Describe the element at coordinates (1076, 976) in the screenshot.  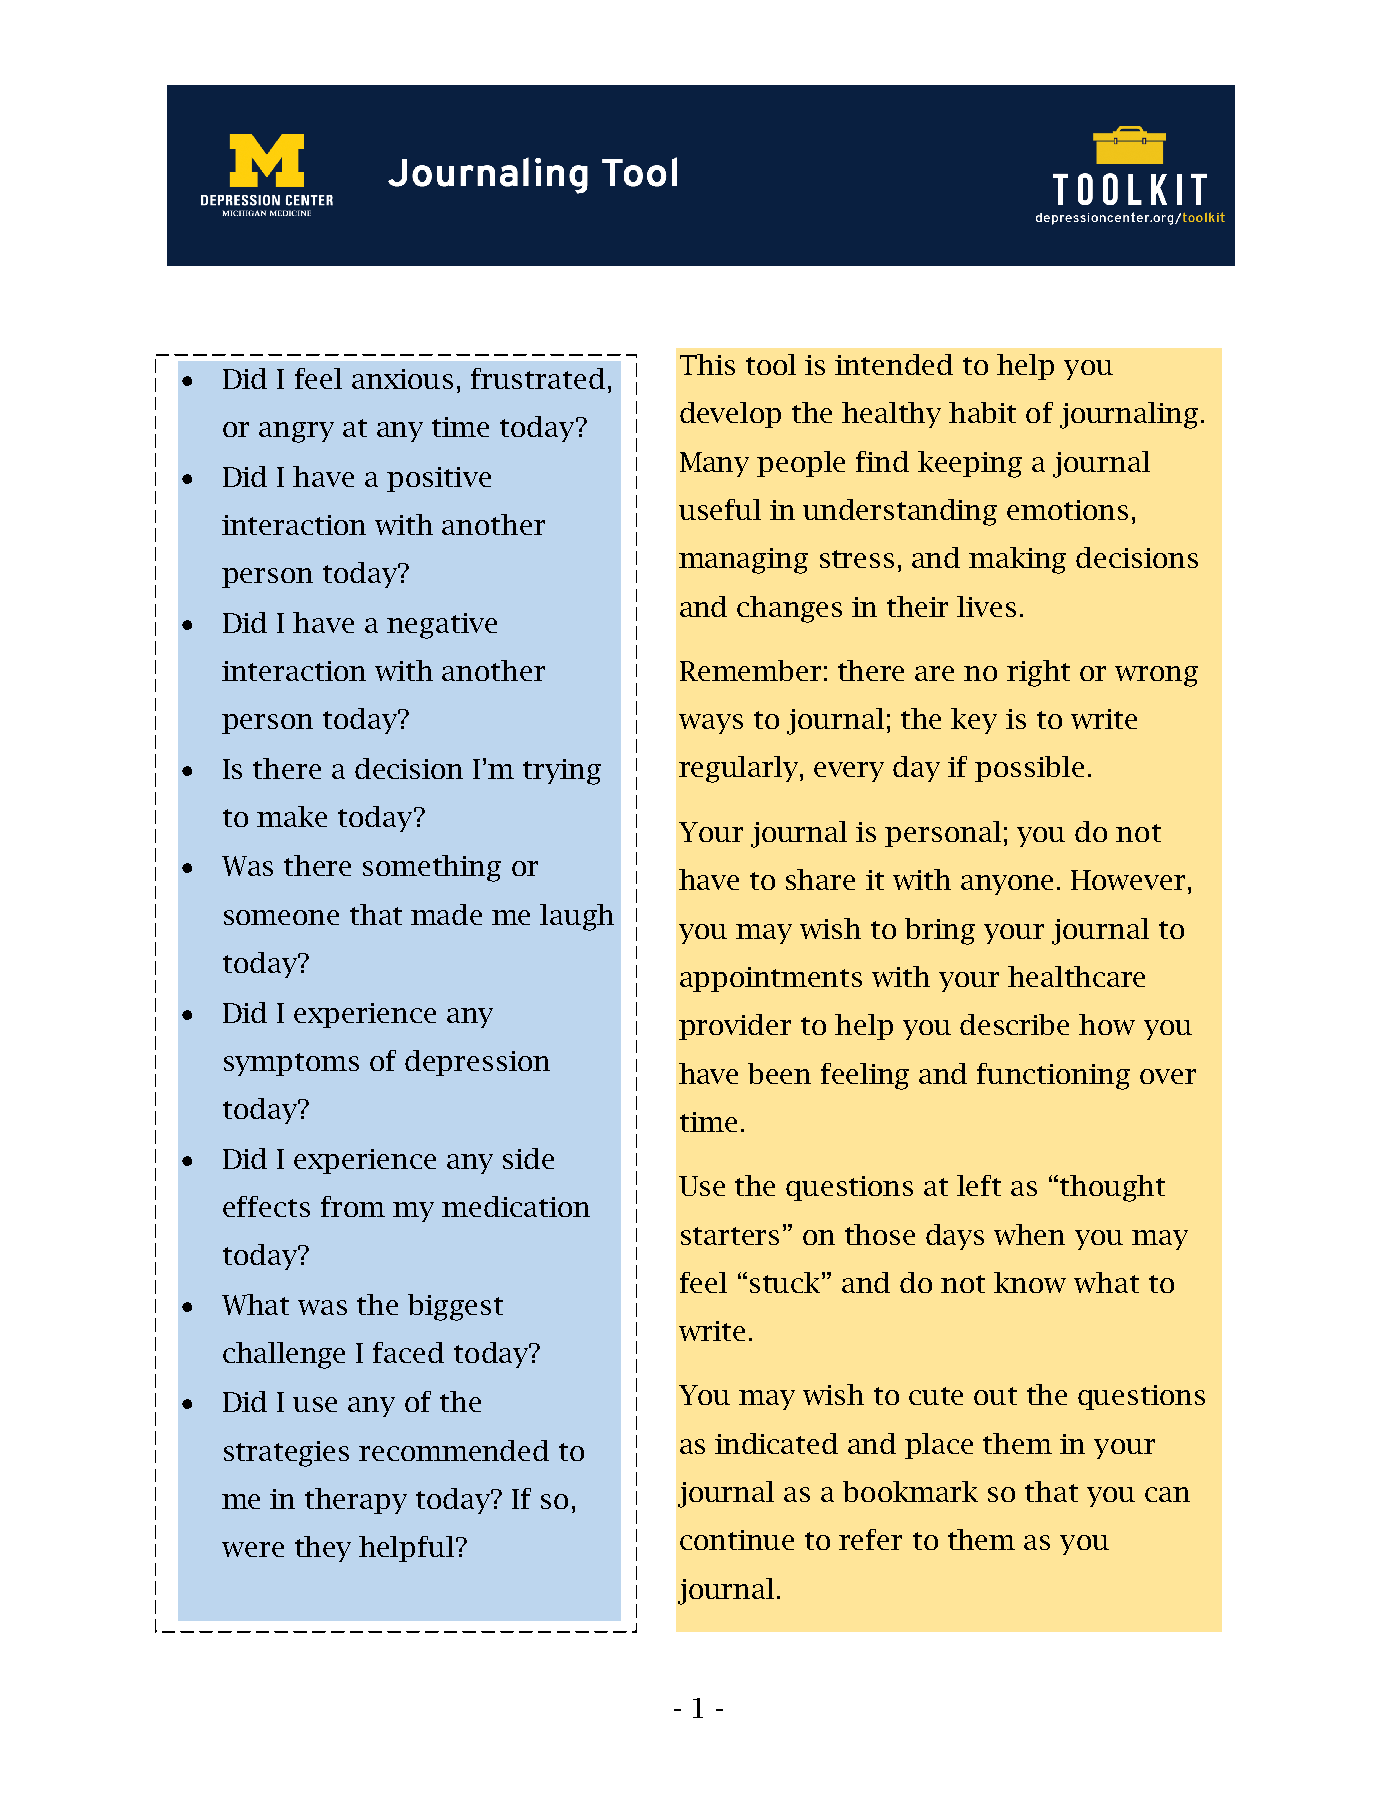
I see `healthcare` at that location.
